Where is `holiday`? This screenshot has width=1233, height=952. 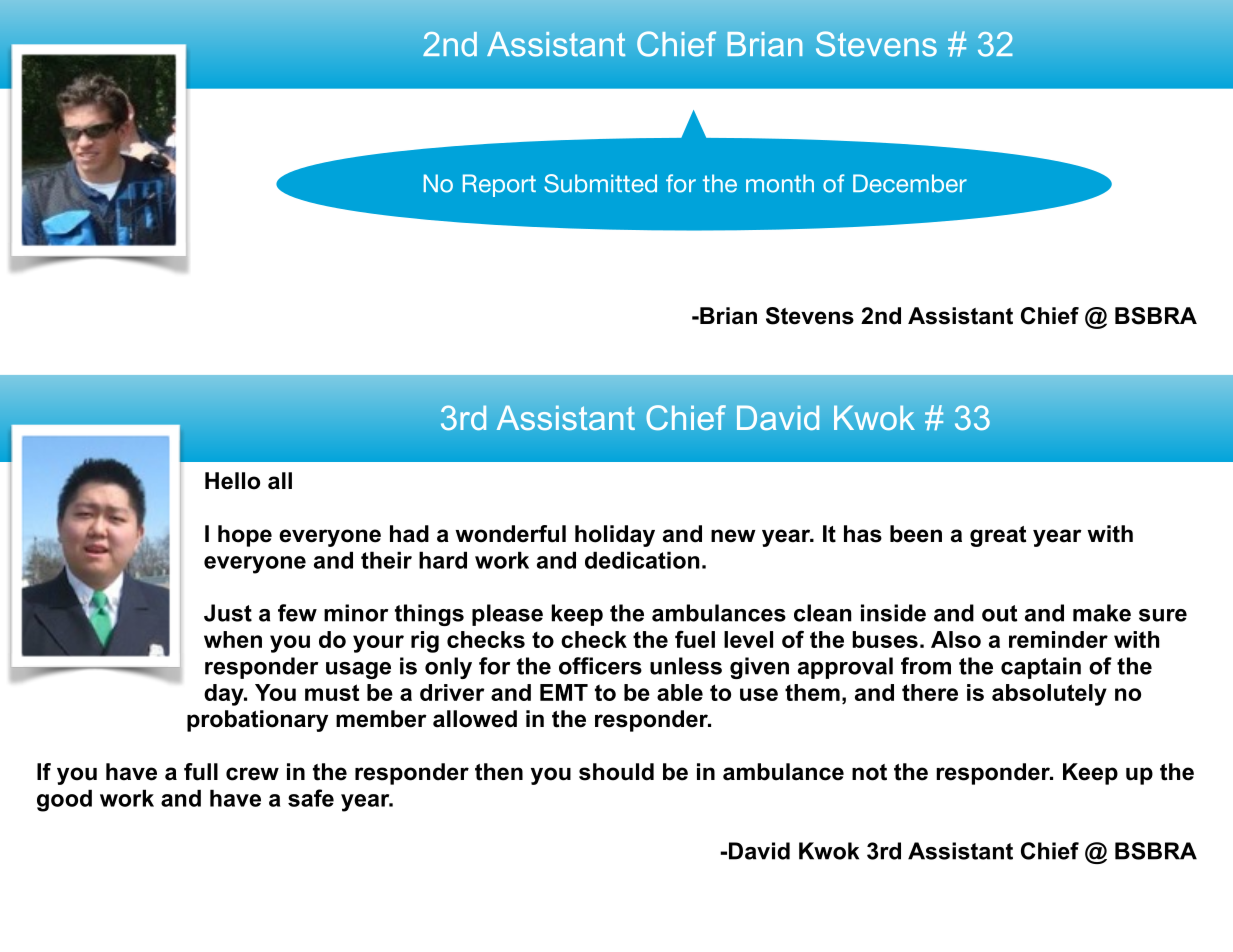 holiday is located at coordinates (615, 536).
